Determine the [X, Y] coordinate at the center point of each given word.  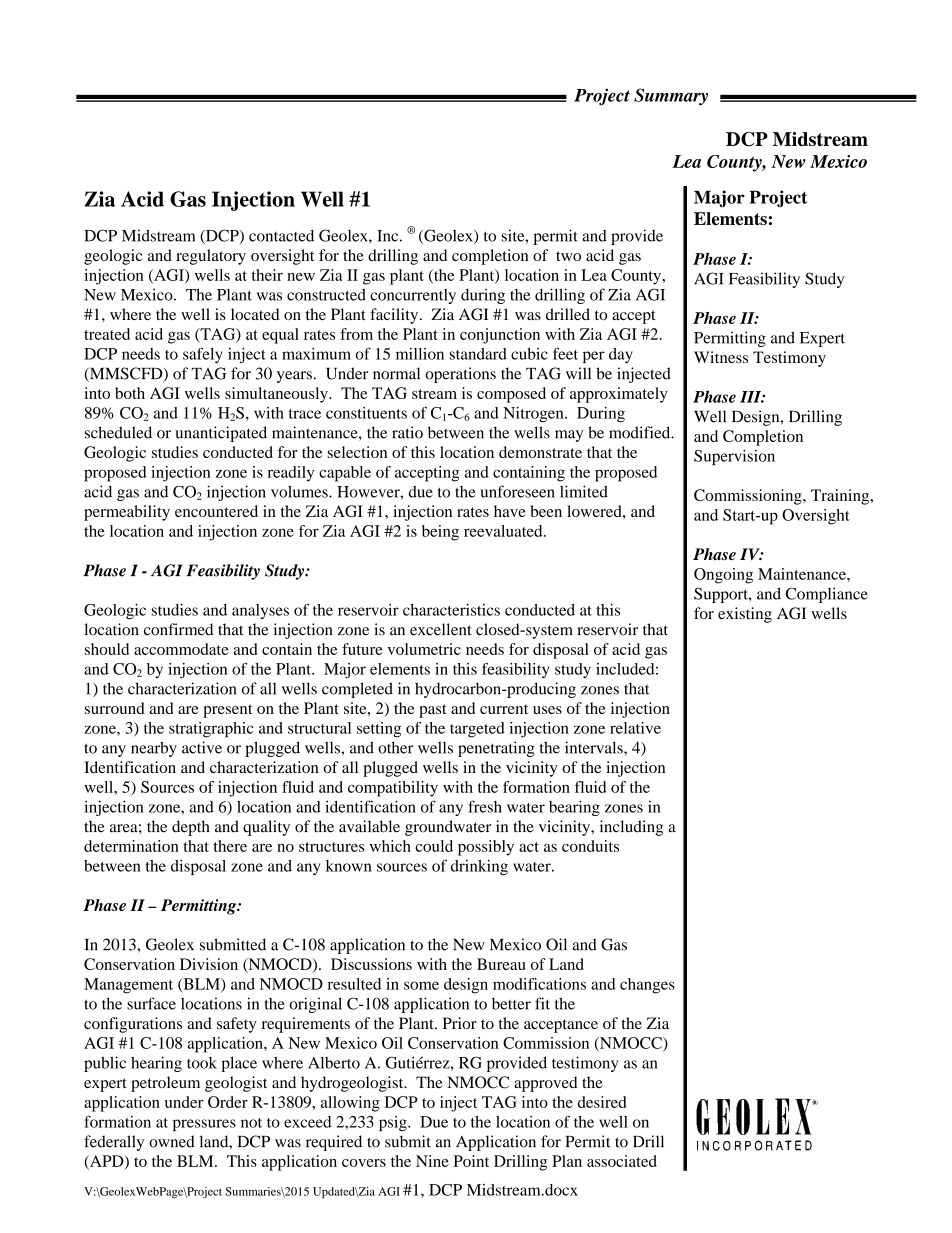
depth [191, 828]
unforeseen [517, 491]
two [568, 256]
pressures [204, 1125]
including [631, 828]
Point [471, 1161]
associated [622, 1161]
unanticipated [221, 434]
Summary [671, 97]
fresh [485, 806]
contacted [281, 235]
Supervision [734, 457]
